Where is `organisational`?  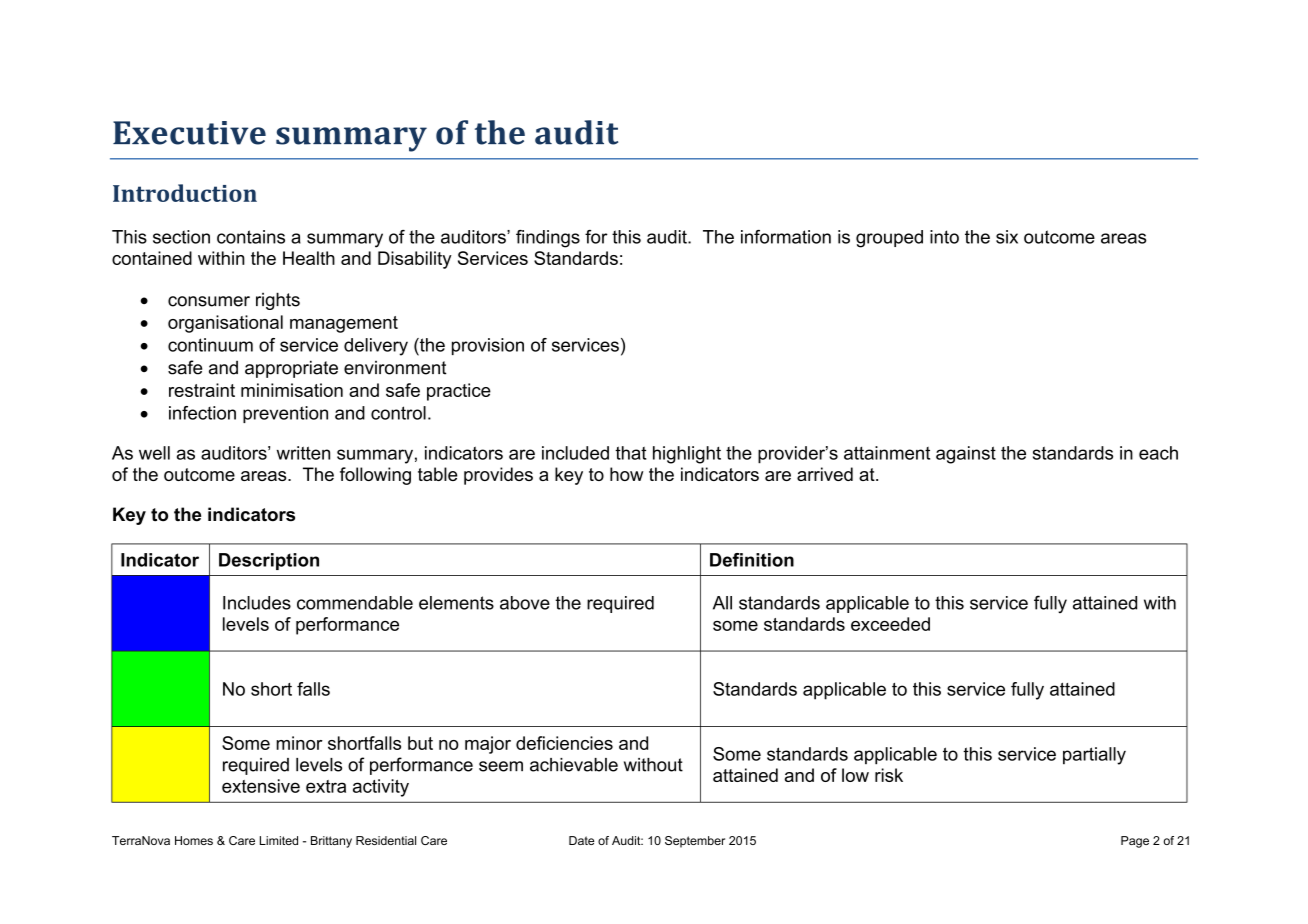 organisational is located at coordinates (225, 324).
